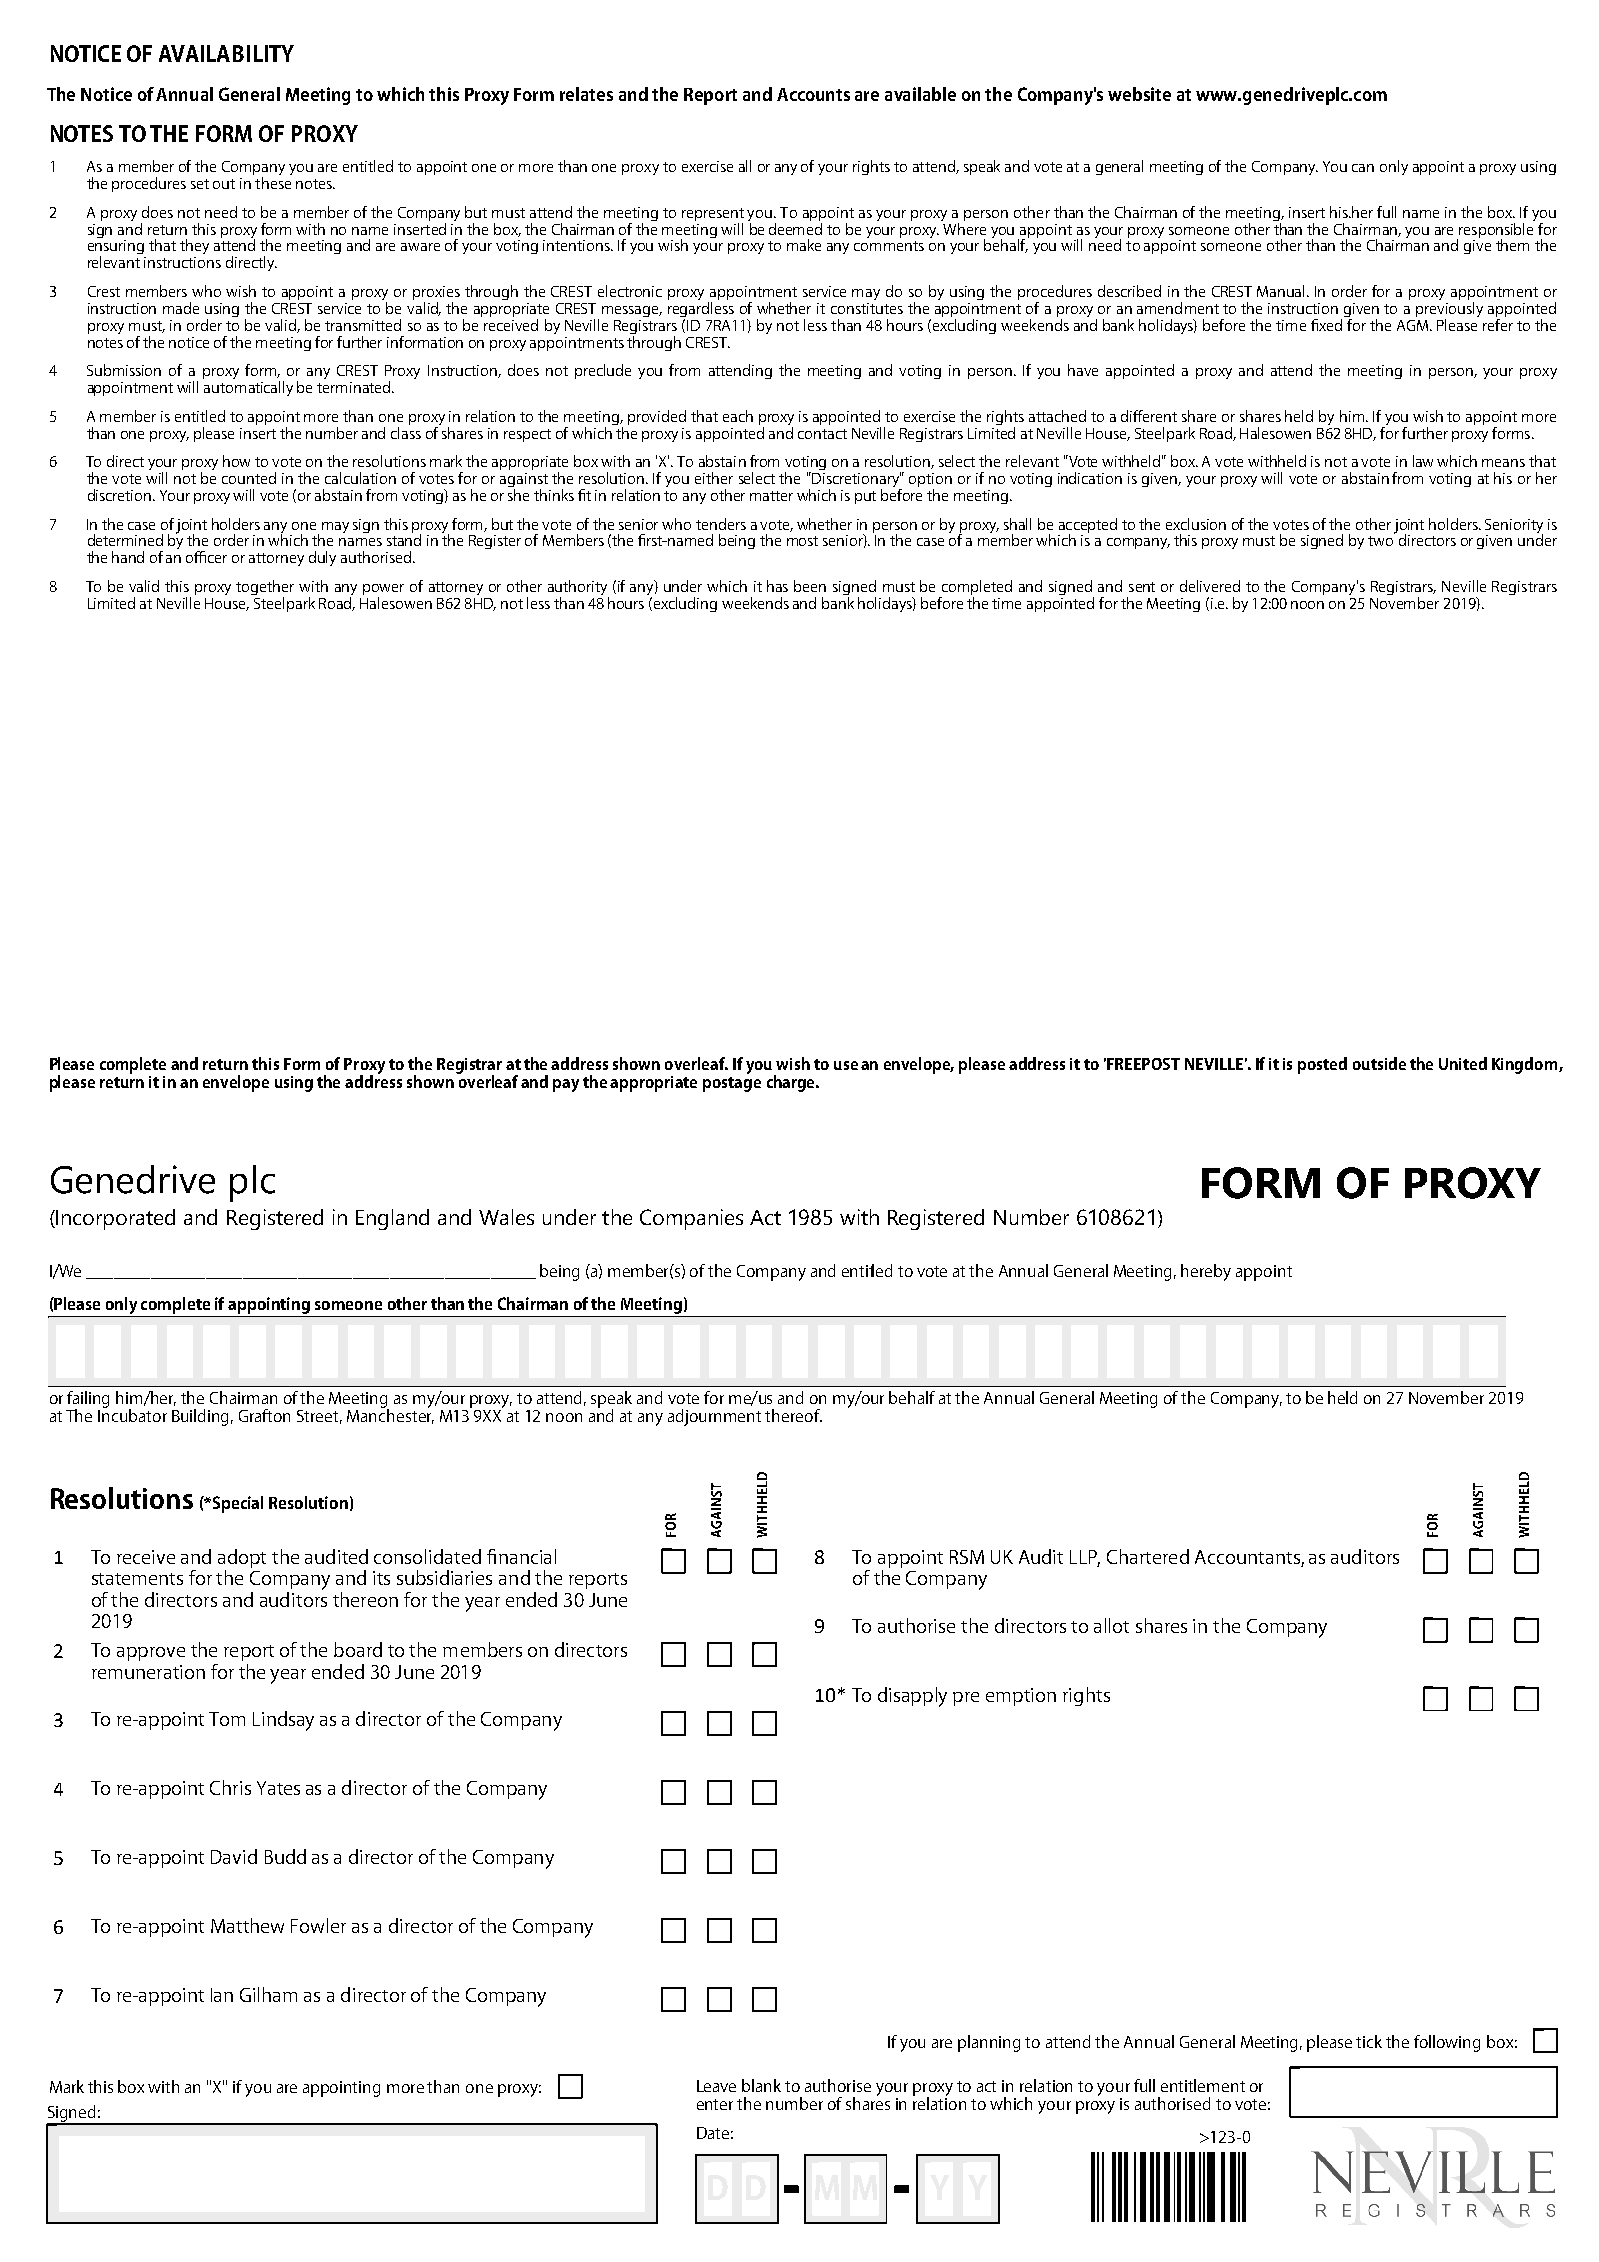  Describe the element at coordinates (222, 1995) in the screenshot. I see `Ian` at that location.
